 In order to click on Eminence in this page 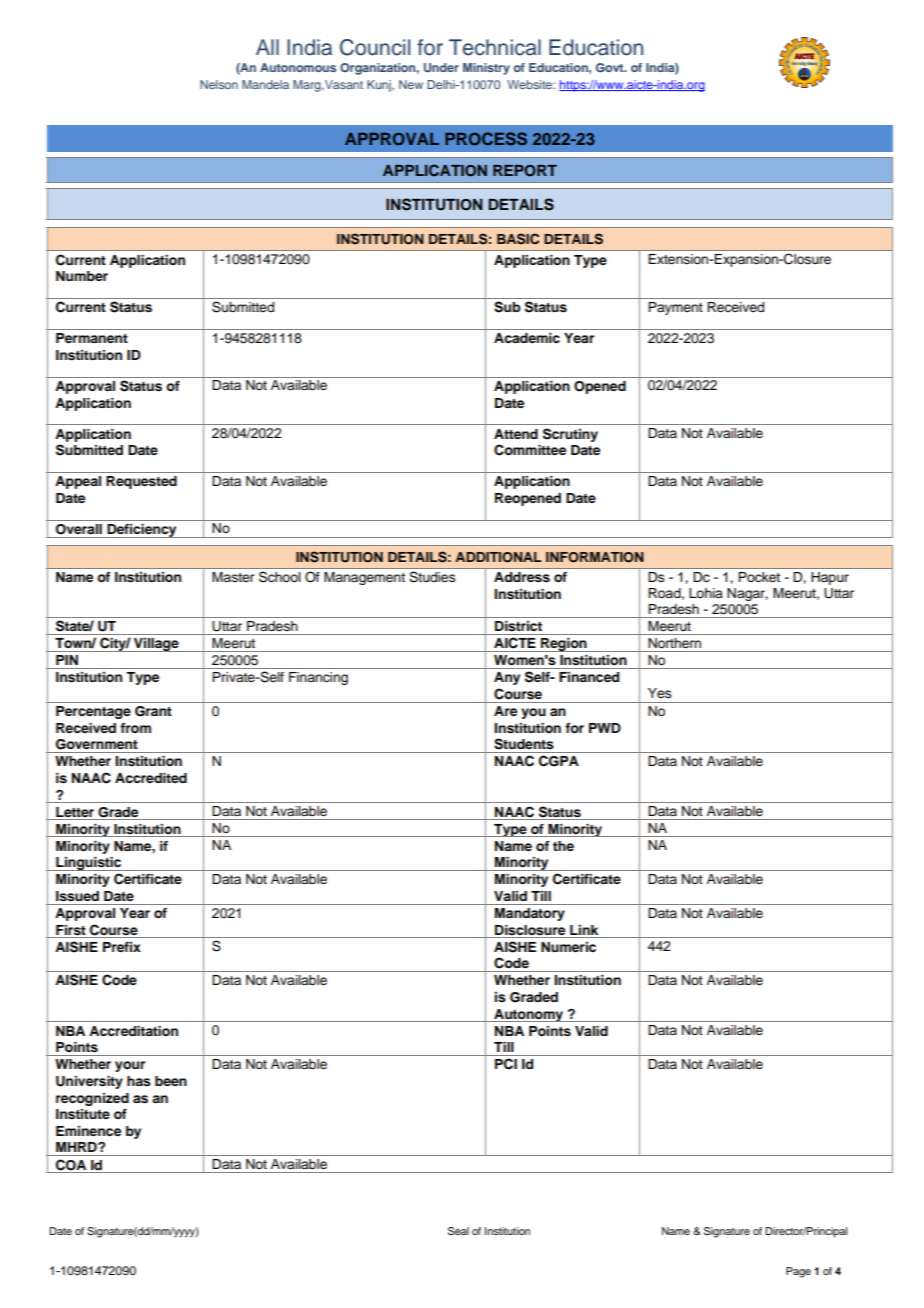, I will do `click(88, 1131)`.
